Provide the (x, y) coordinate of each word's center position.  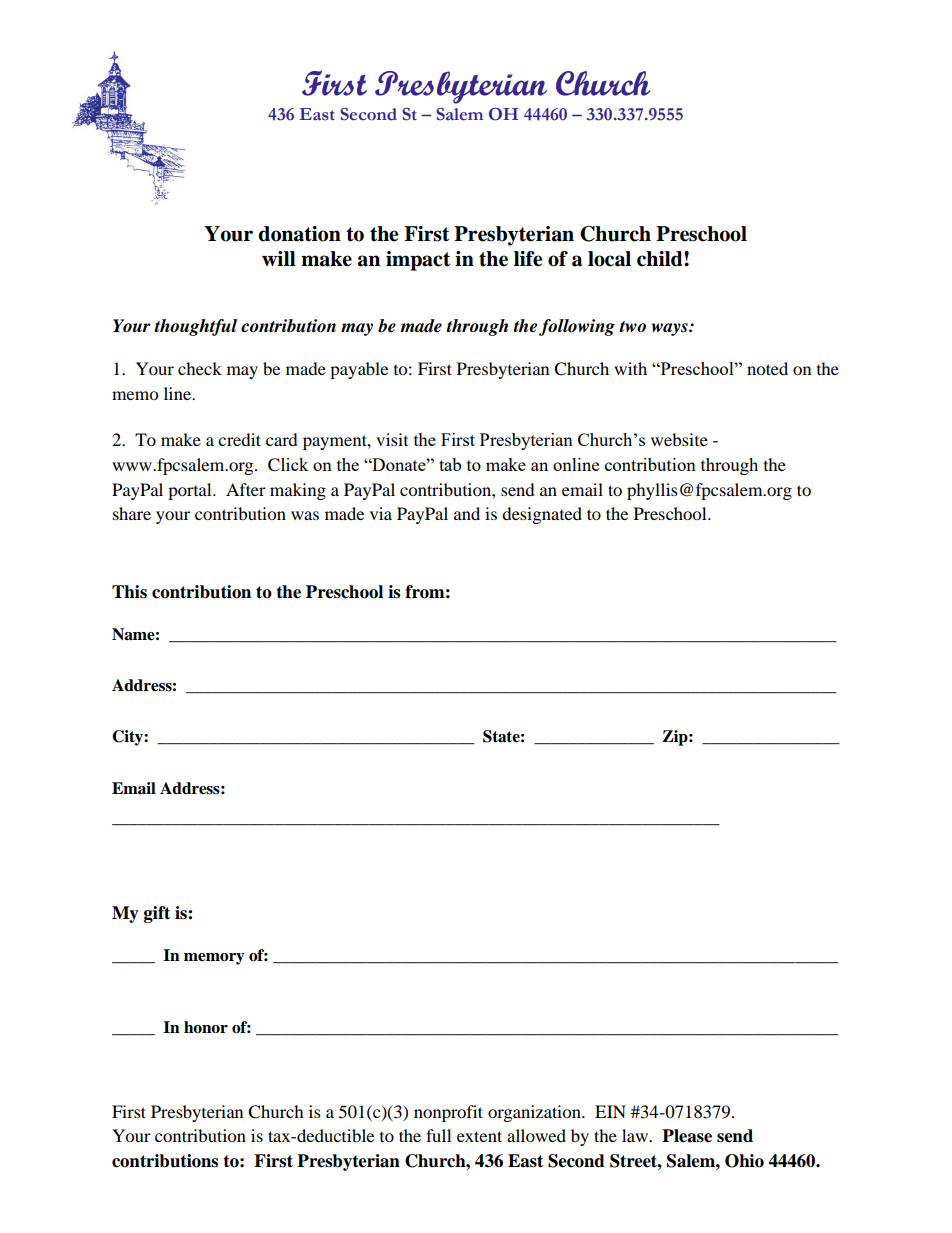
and (467, 513)
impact (418, 261)
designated (542, 515)
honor (206, 1027)
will (279, 258)
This (129, 592)
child (661, 259)
